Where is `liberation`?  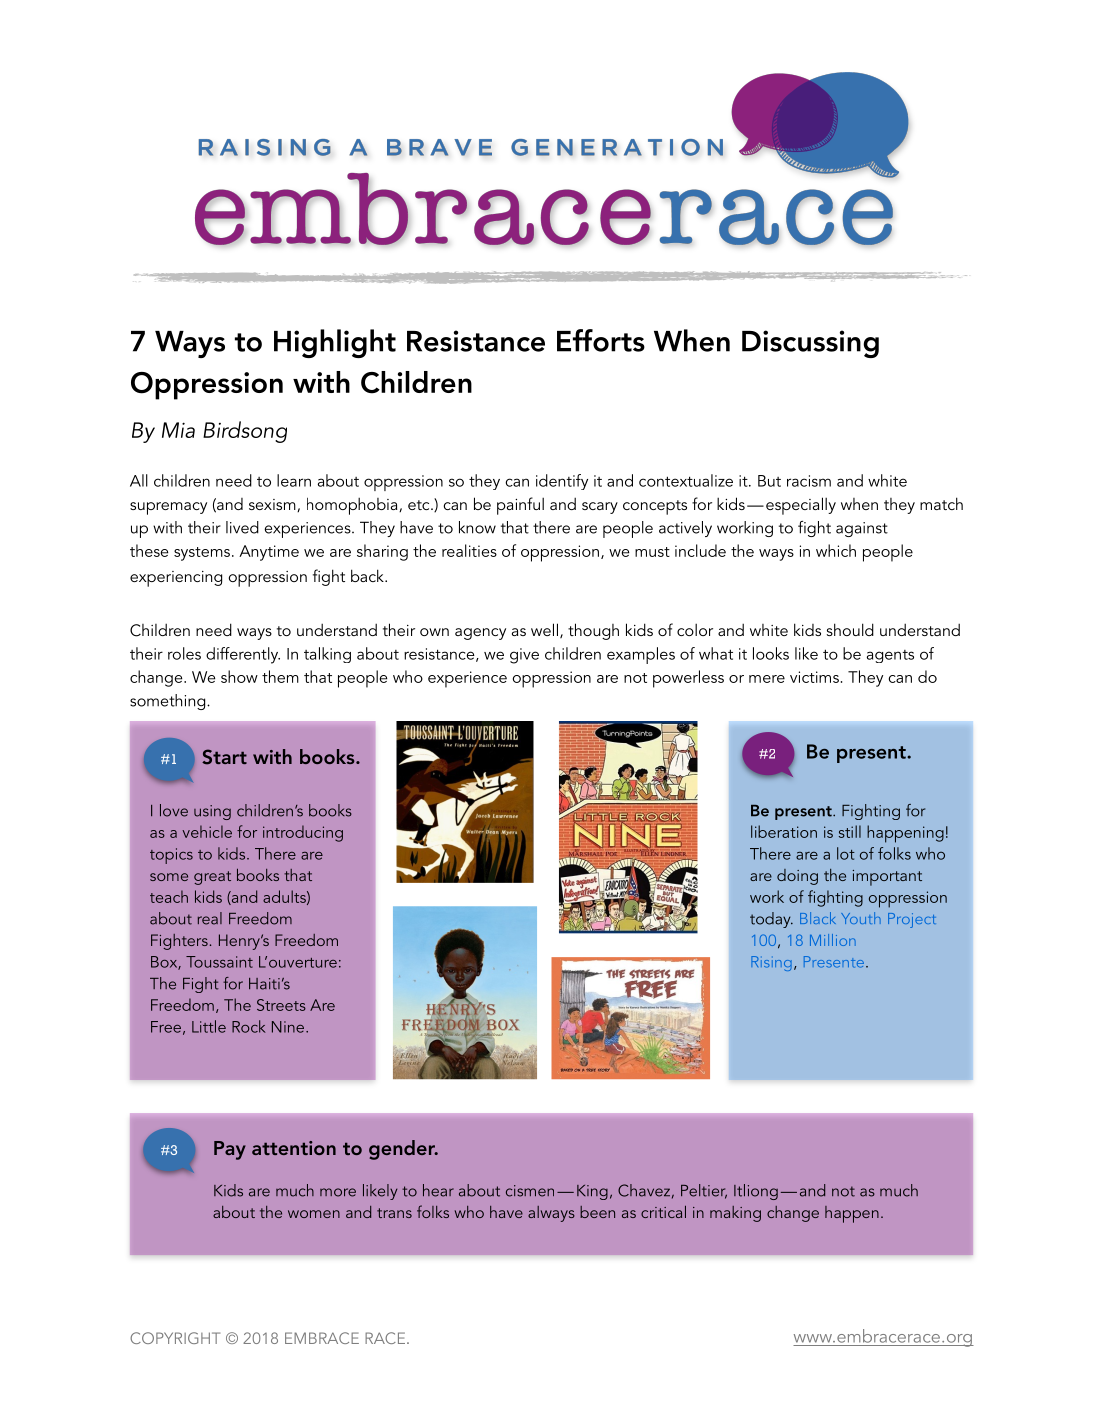
liberation is located at coordinates (784, 831).
